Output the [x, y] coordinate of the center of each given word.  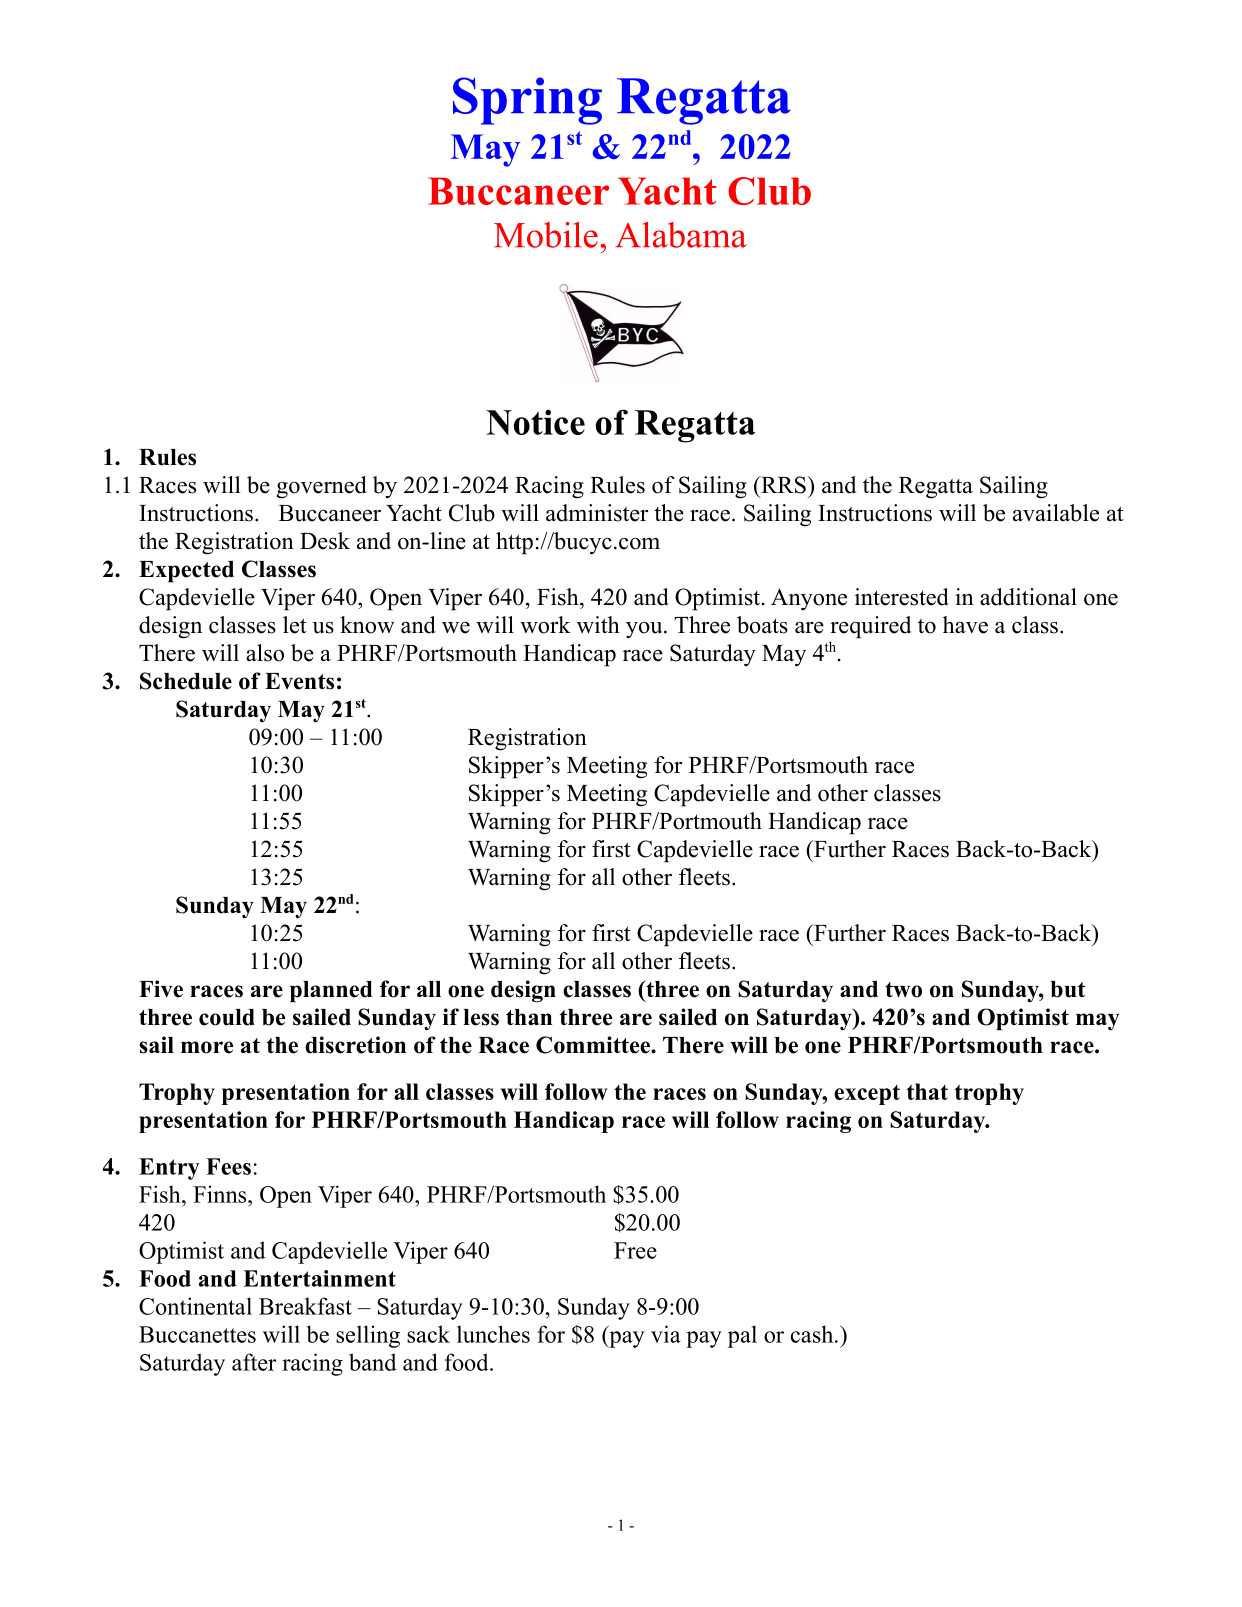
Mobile [546, 235]
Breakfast [305, 1306]
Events [299, 681]
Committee [594, 1045]
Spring [527, 101]
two [903, 990]
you [644, 630]
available [1056, 513]
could [227, 1017]
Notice [535, 422]
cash [812, 1334]
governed [322, 487]
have [965, 625]
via [666, 1334]
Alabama [681, 235]
